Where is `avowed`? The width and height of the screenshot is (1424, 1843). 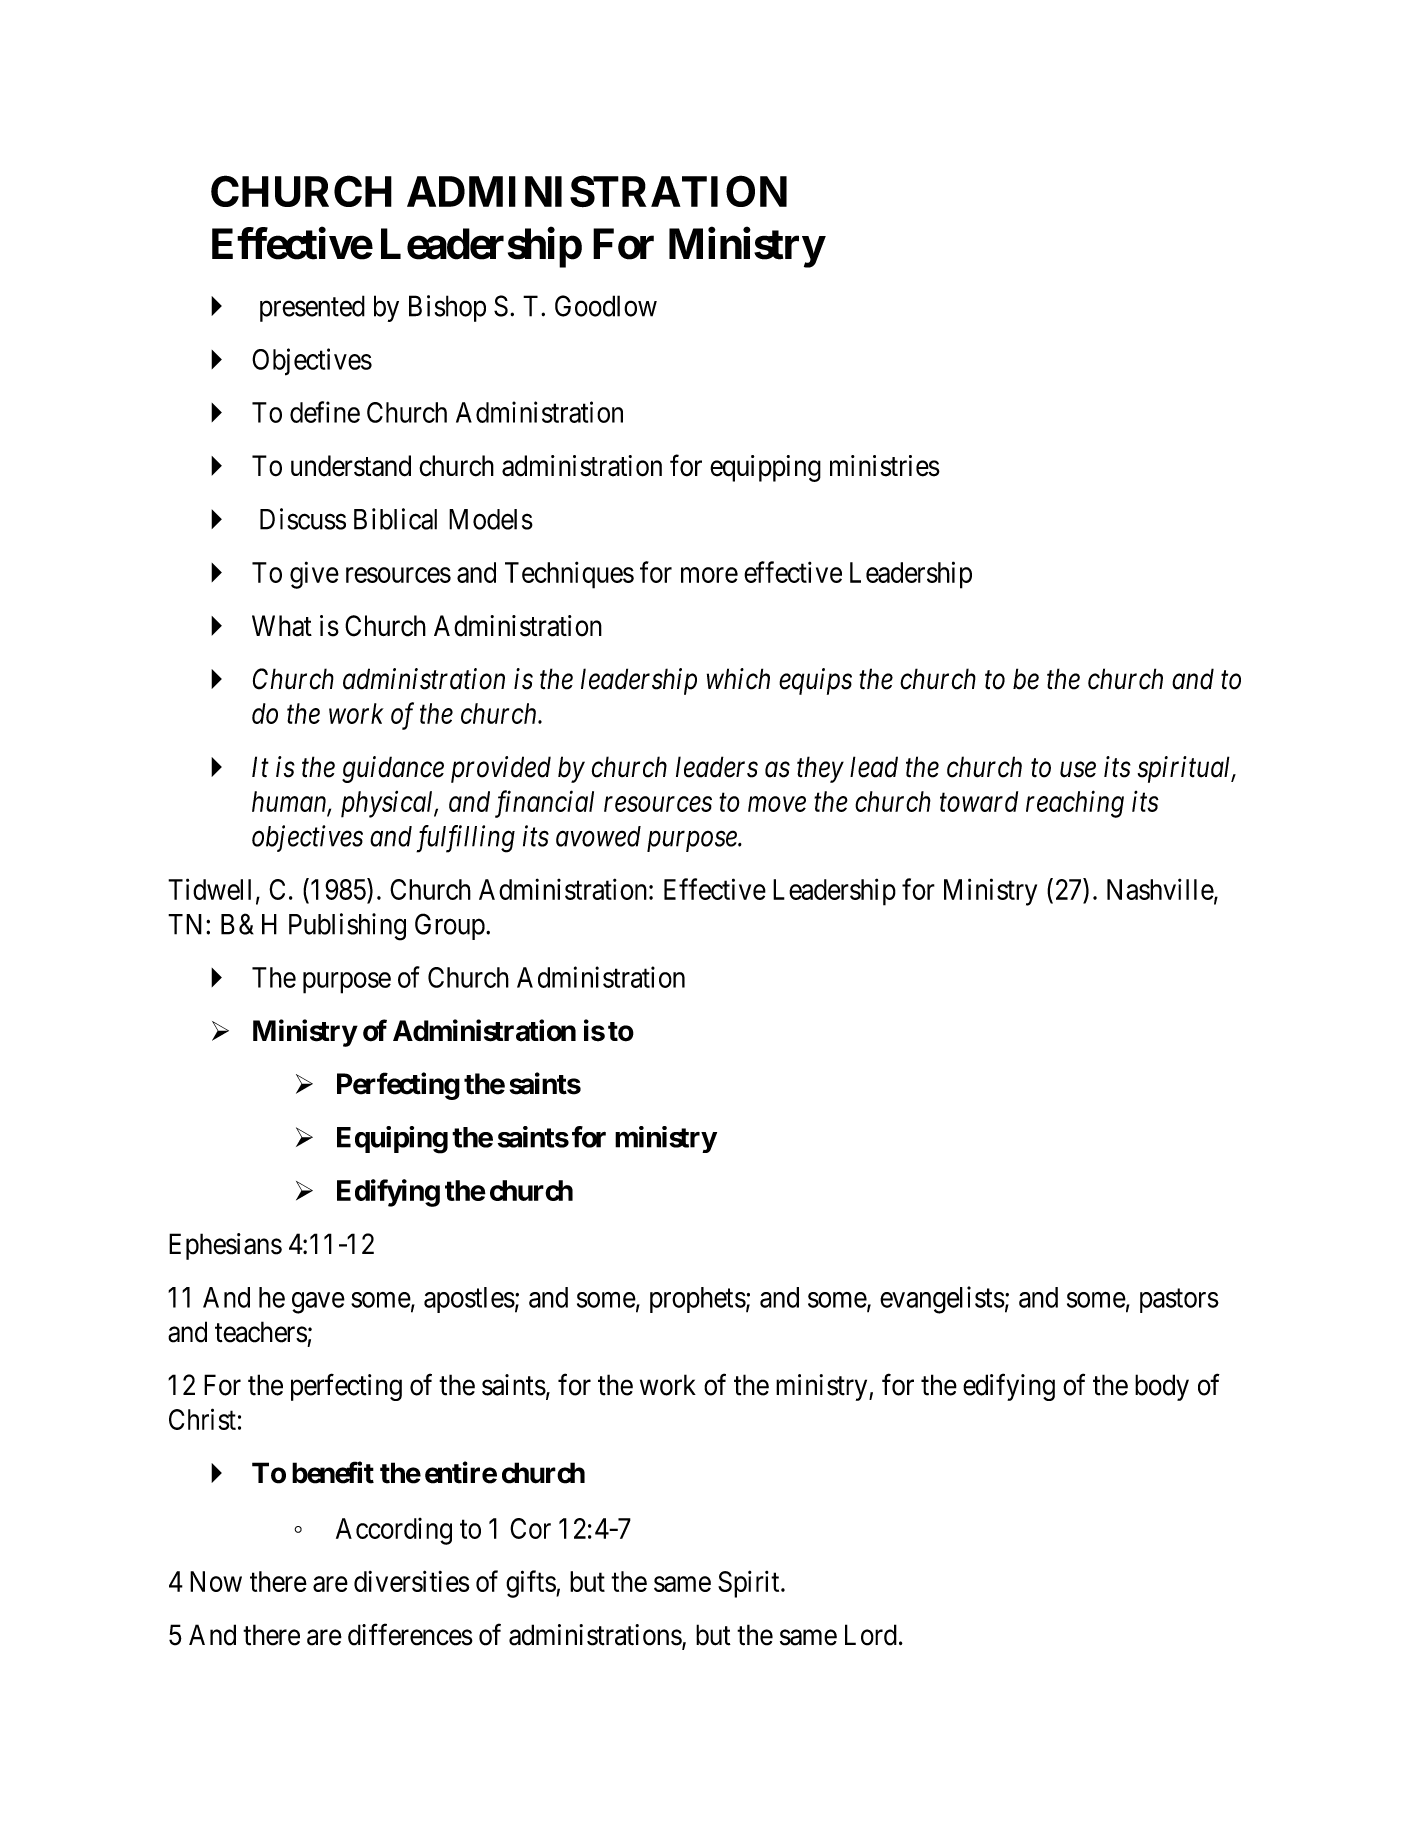
avowed is located at coordinates (598, 836).
